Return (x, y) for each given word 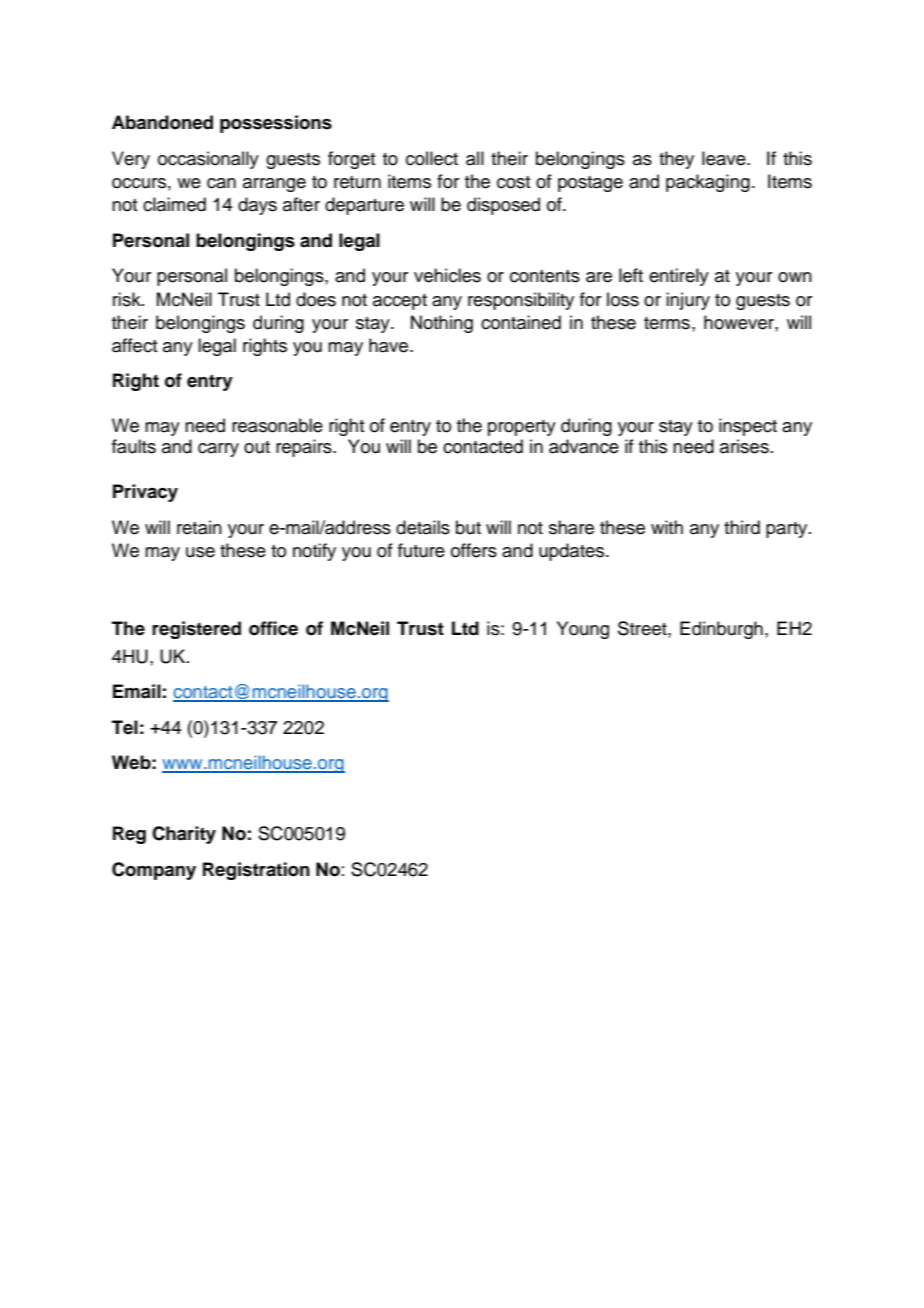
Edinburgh (721, 630)
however (740, 322)
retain (199, 527)
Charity (184, 835)
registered (196, 630)
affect (134, 345)
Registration (256, 871)
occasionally (208, 160)
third (742, 527)
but (468, 527)
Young (583, 630)
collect (432, 158)
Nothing (442, 324)
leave (725, 158)
